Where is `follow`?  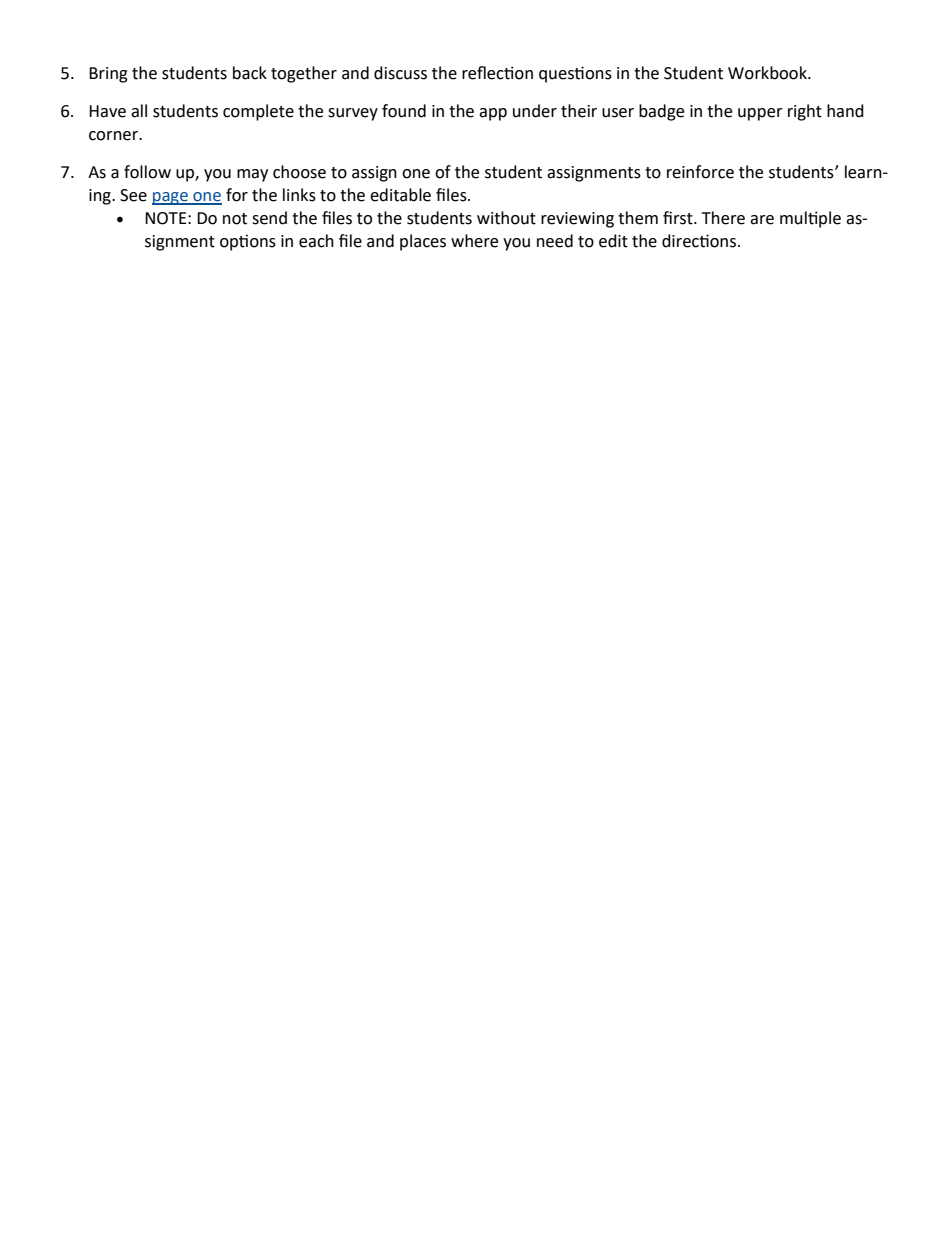
follow is located at coordinates (147, 172).
